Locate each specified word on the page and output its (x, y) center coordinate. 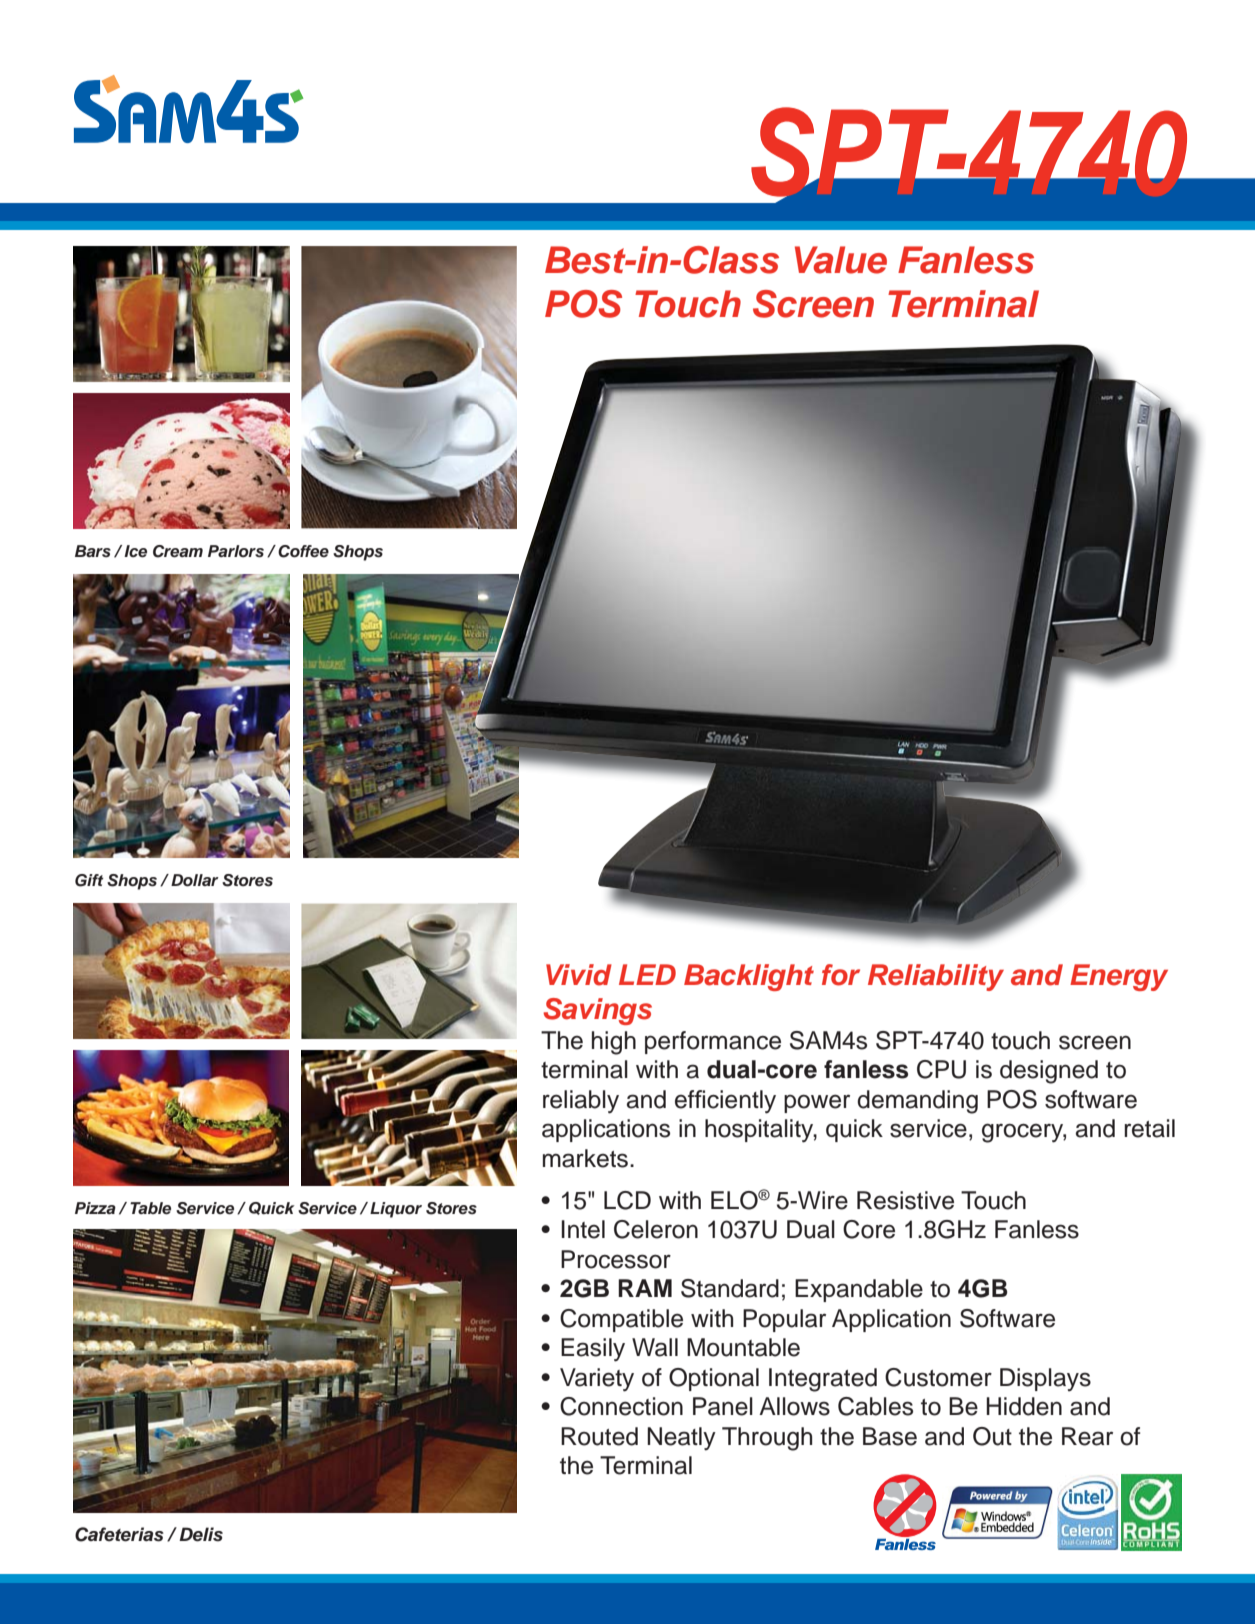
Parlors (236, 551)
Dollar (195, 880)
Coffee (303, 551)
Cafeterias (119, 1534)
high (614, 1043)
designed (1049, 1072)
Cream (178, 551)
